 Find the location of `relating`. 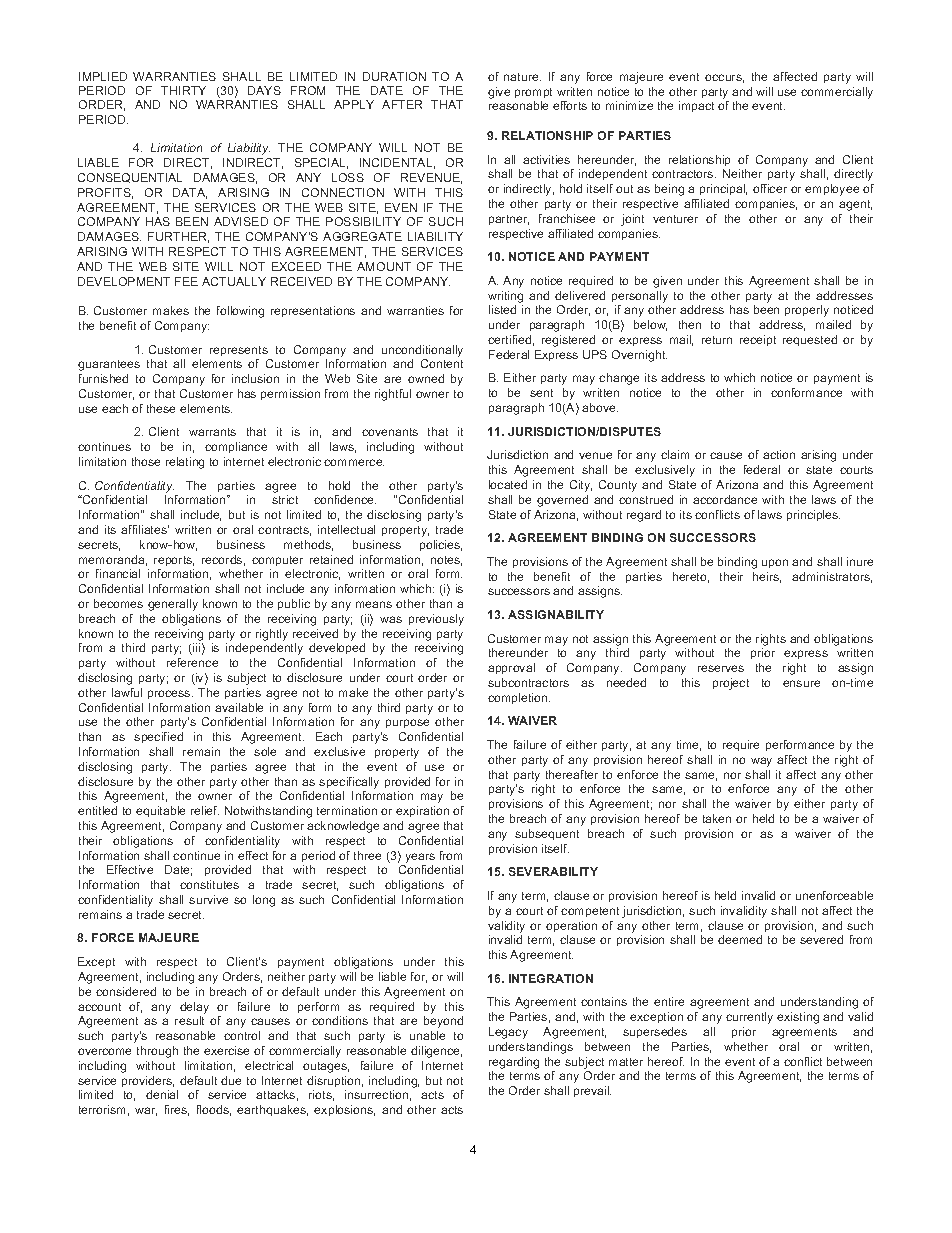

relating is located at coordinates (185, 463).
